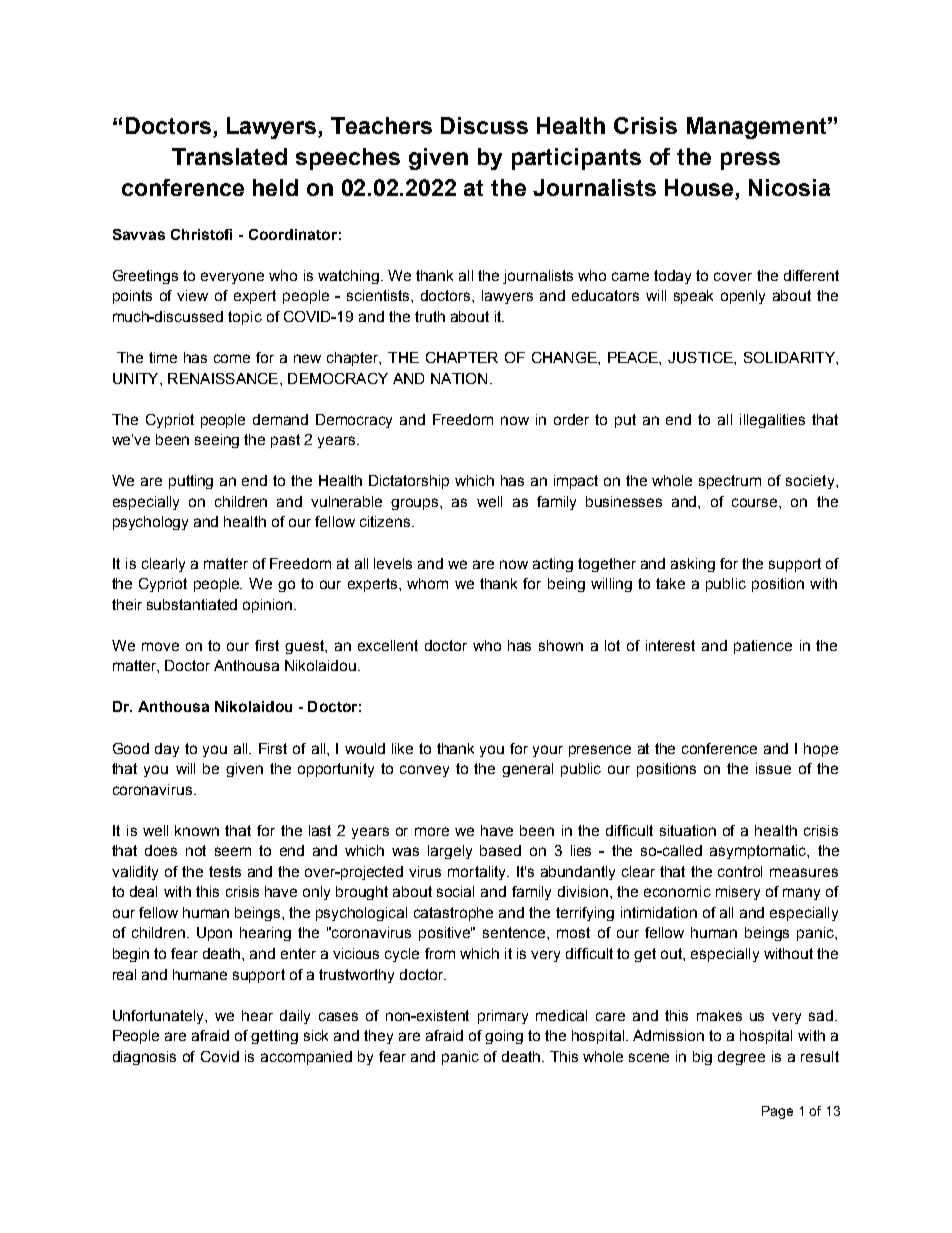 This screenshot has height=1233, width=952. I want to click on spectrum, so click(730, 482).
